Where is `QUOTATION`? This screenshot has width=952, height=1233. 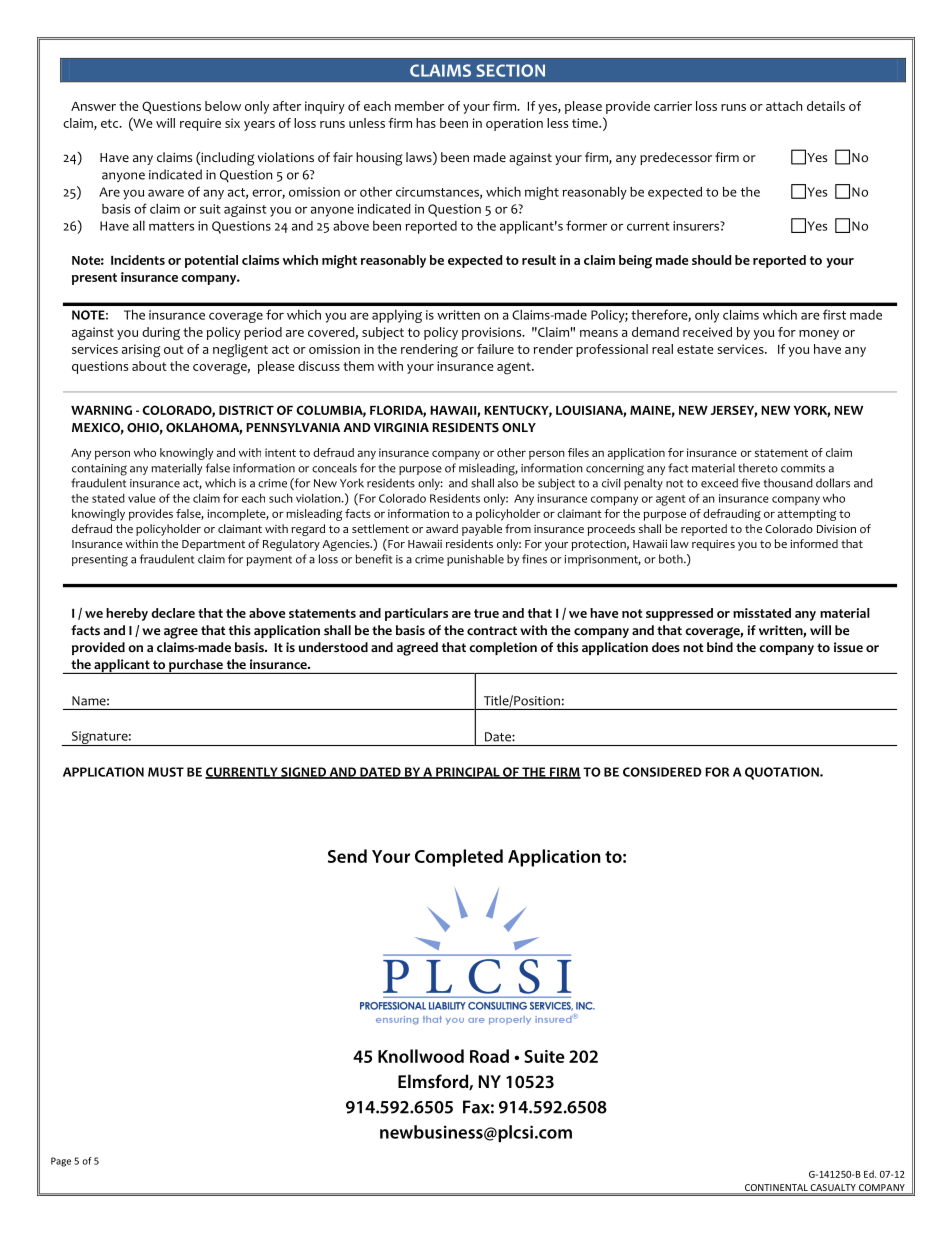
QUOTATION is located at coordinates (783, 773).
